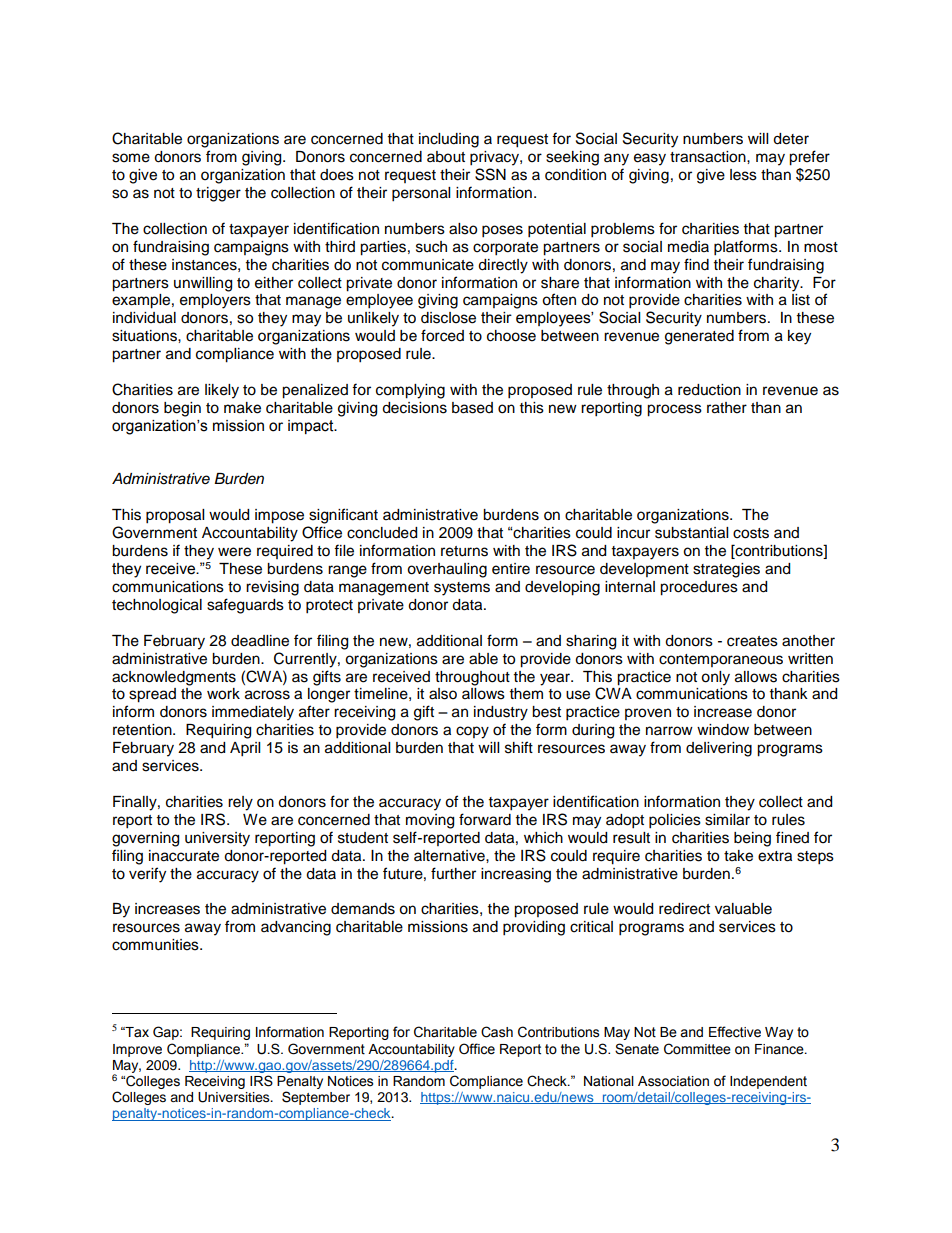 Image resolution: width=952 pixels, height=1233 pixels. Describe the element at coordinates (223, 694) in the image. I see `work` at that location.
